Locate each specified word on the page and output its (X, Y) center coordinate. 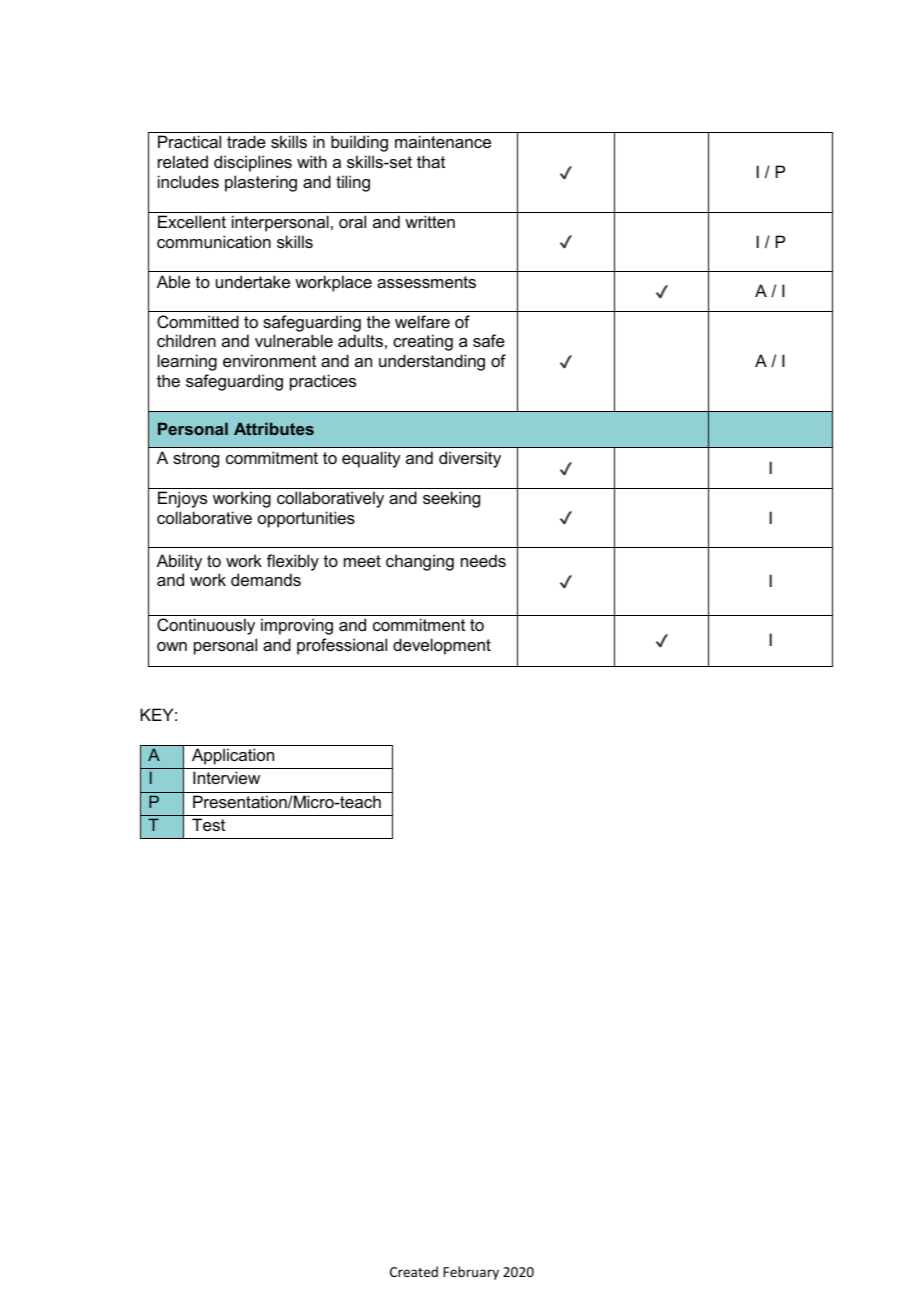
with (312, 161)
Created (414, 1271)
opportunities (306, 519)
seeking (451, 499)
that (431, 161)
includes (188, 181)
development (442, 646)
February (471, 1273)
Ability (179, 562)
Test (208, 824)
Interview (226, 777)
